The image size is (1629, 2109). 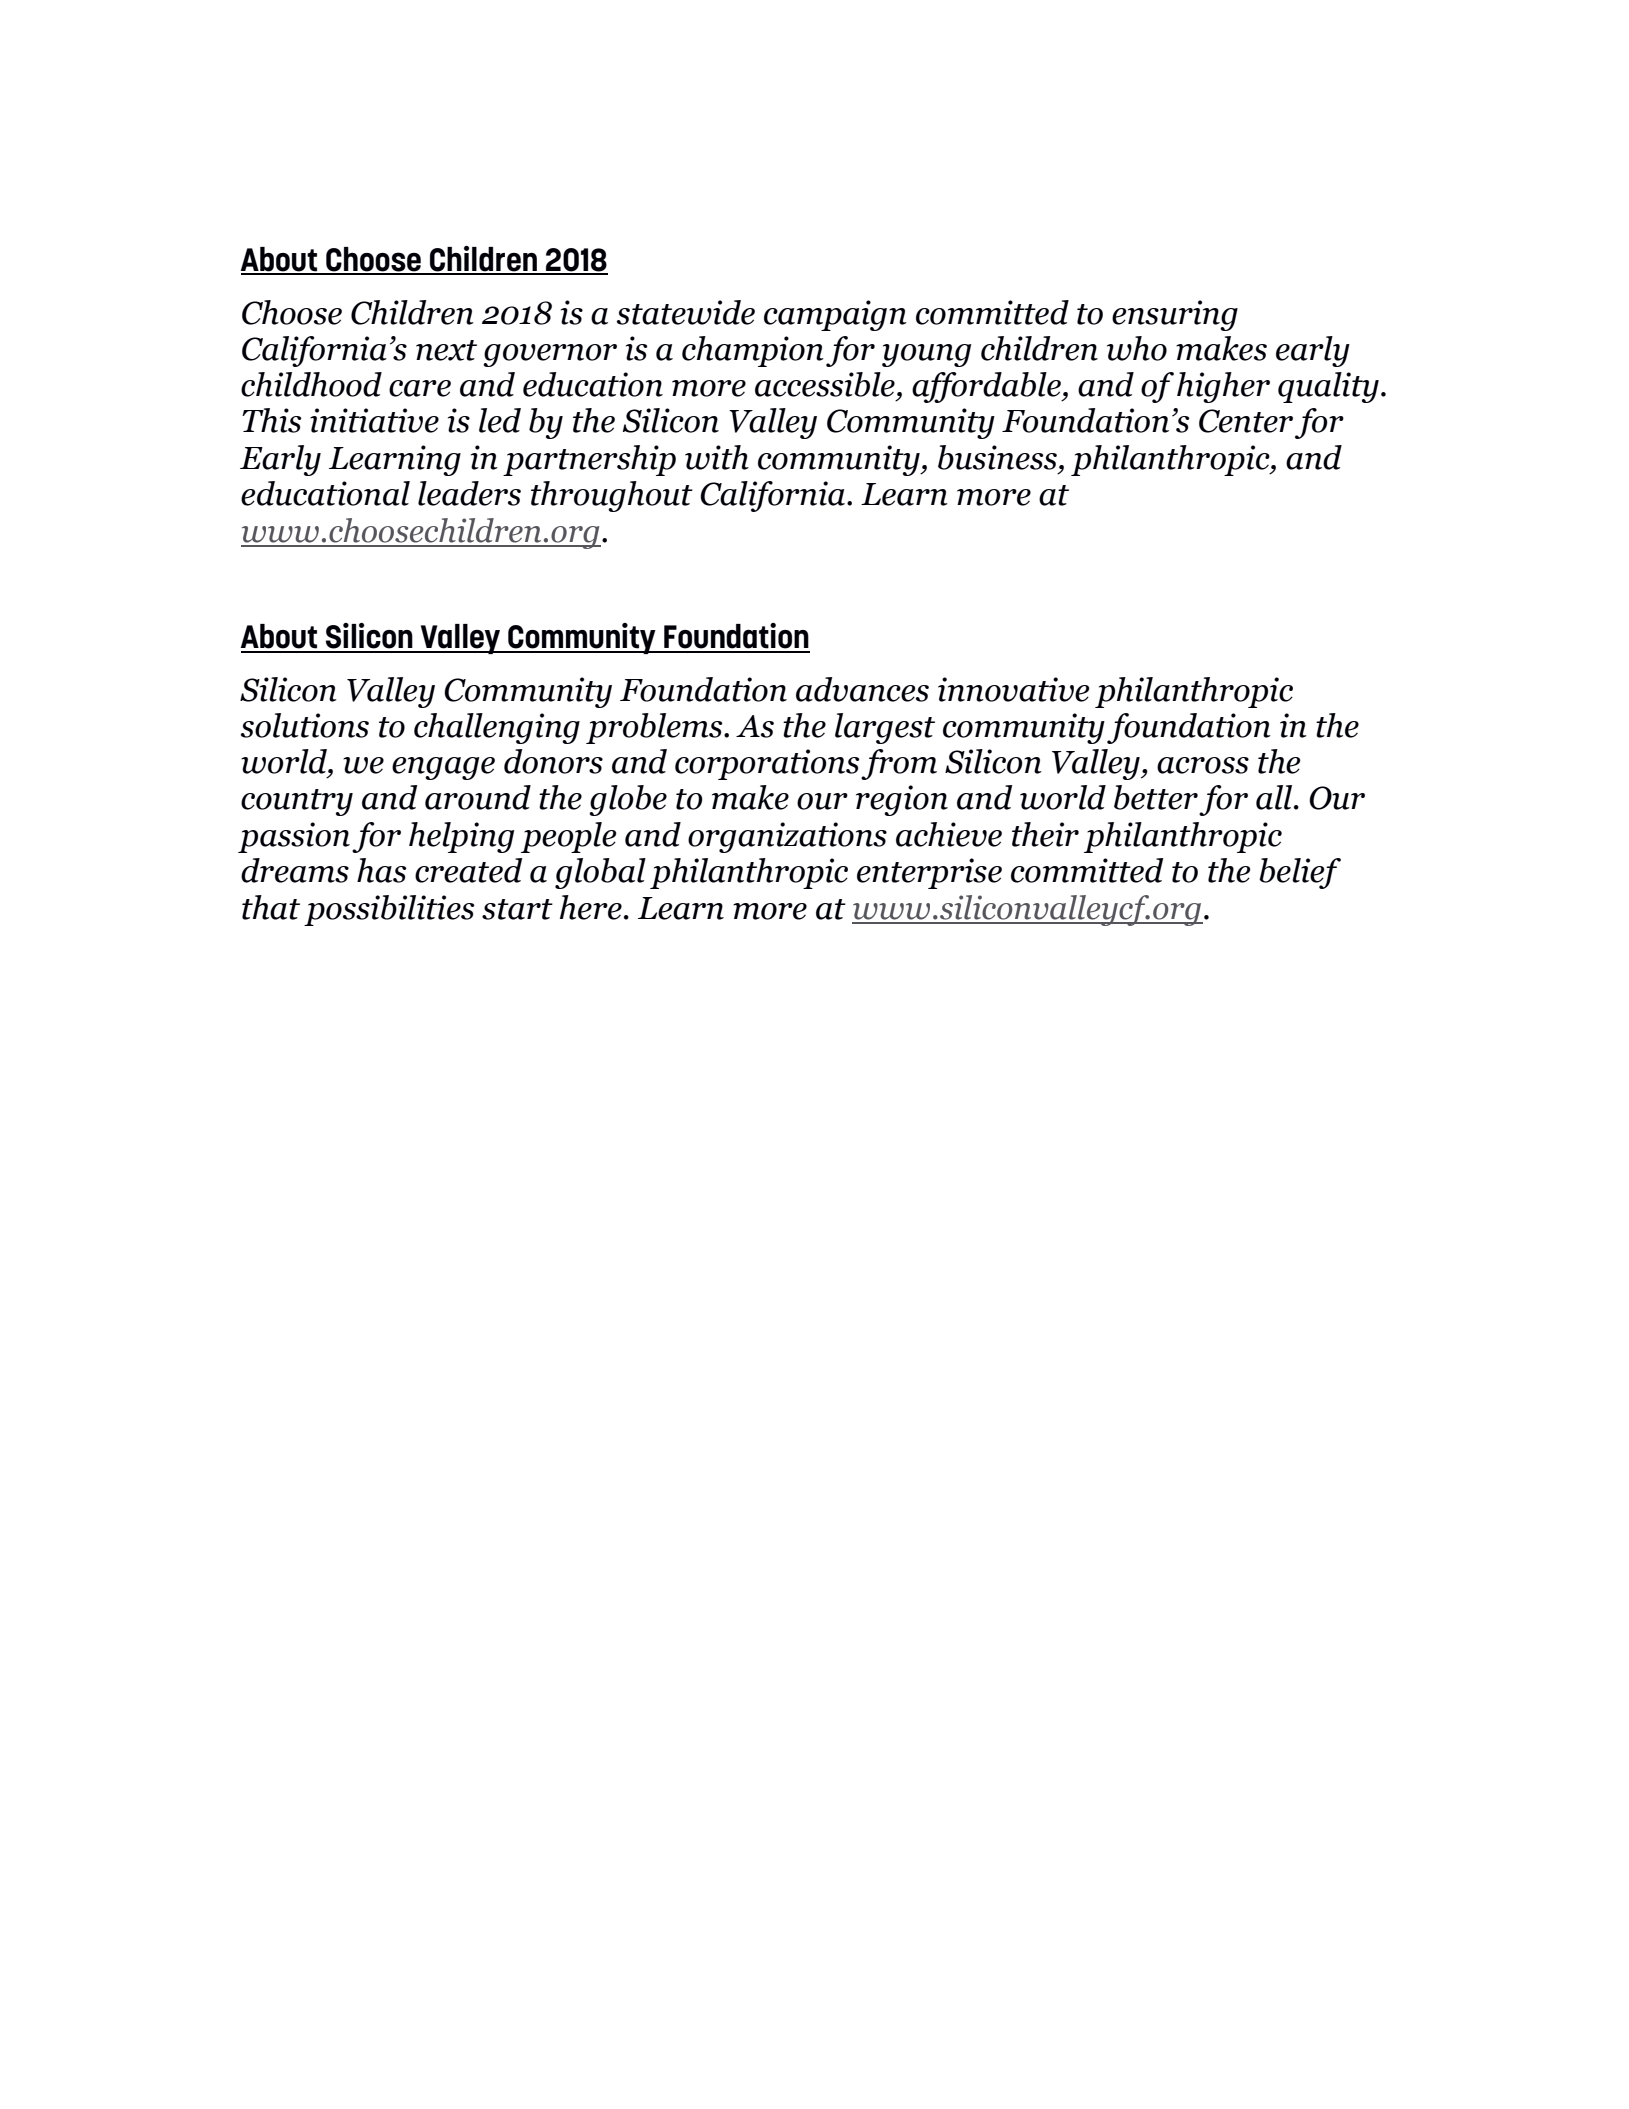 I want to click on advances, so click(x=862, y=689).
